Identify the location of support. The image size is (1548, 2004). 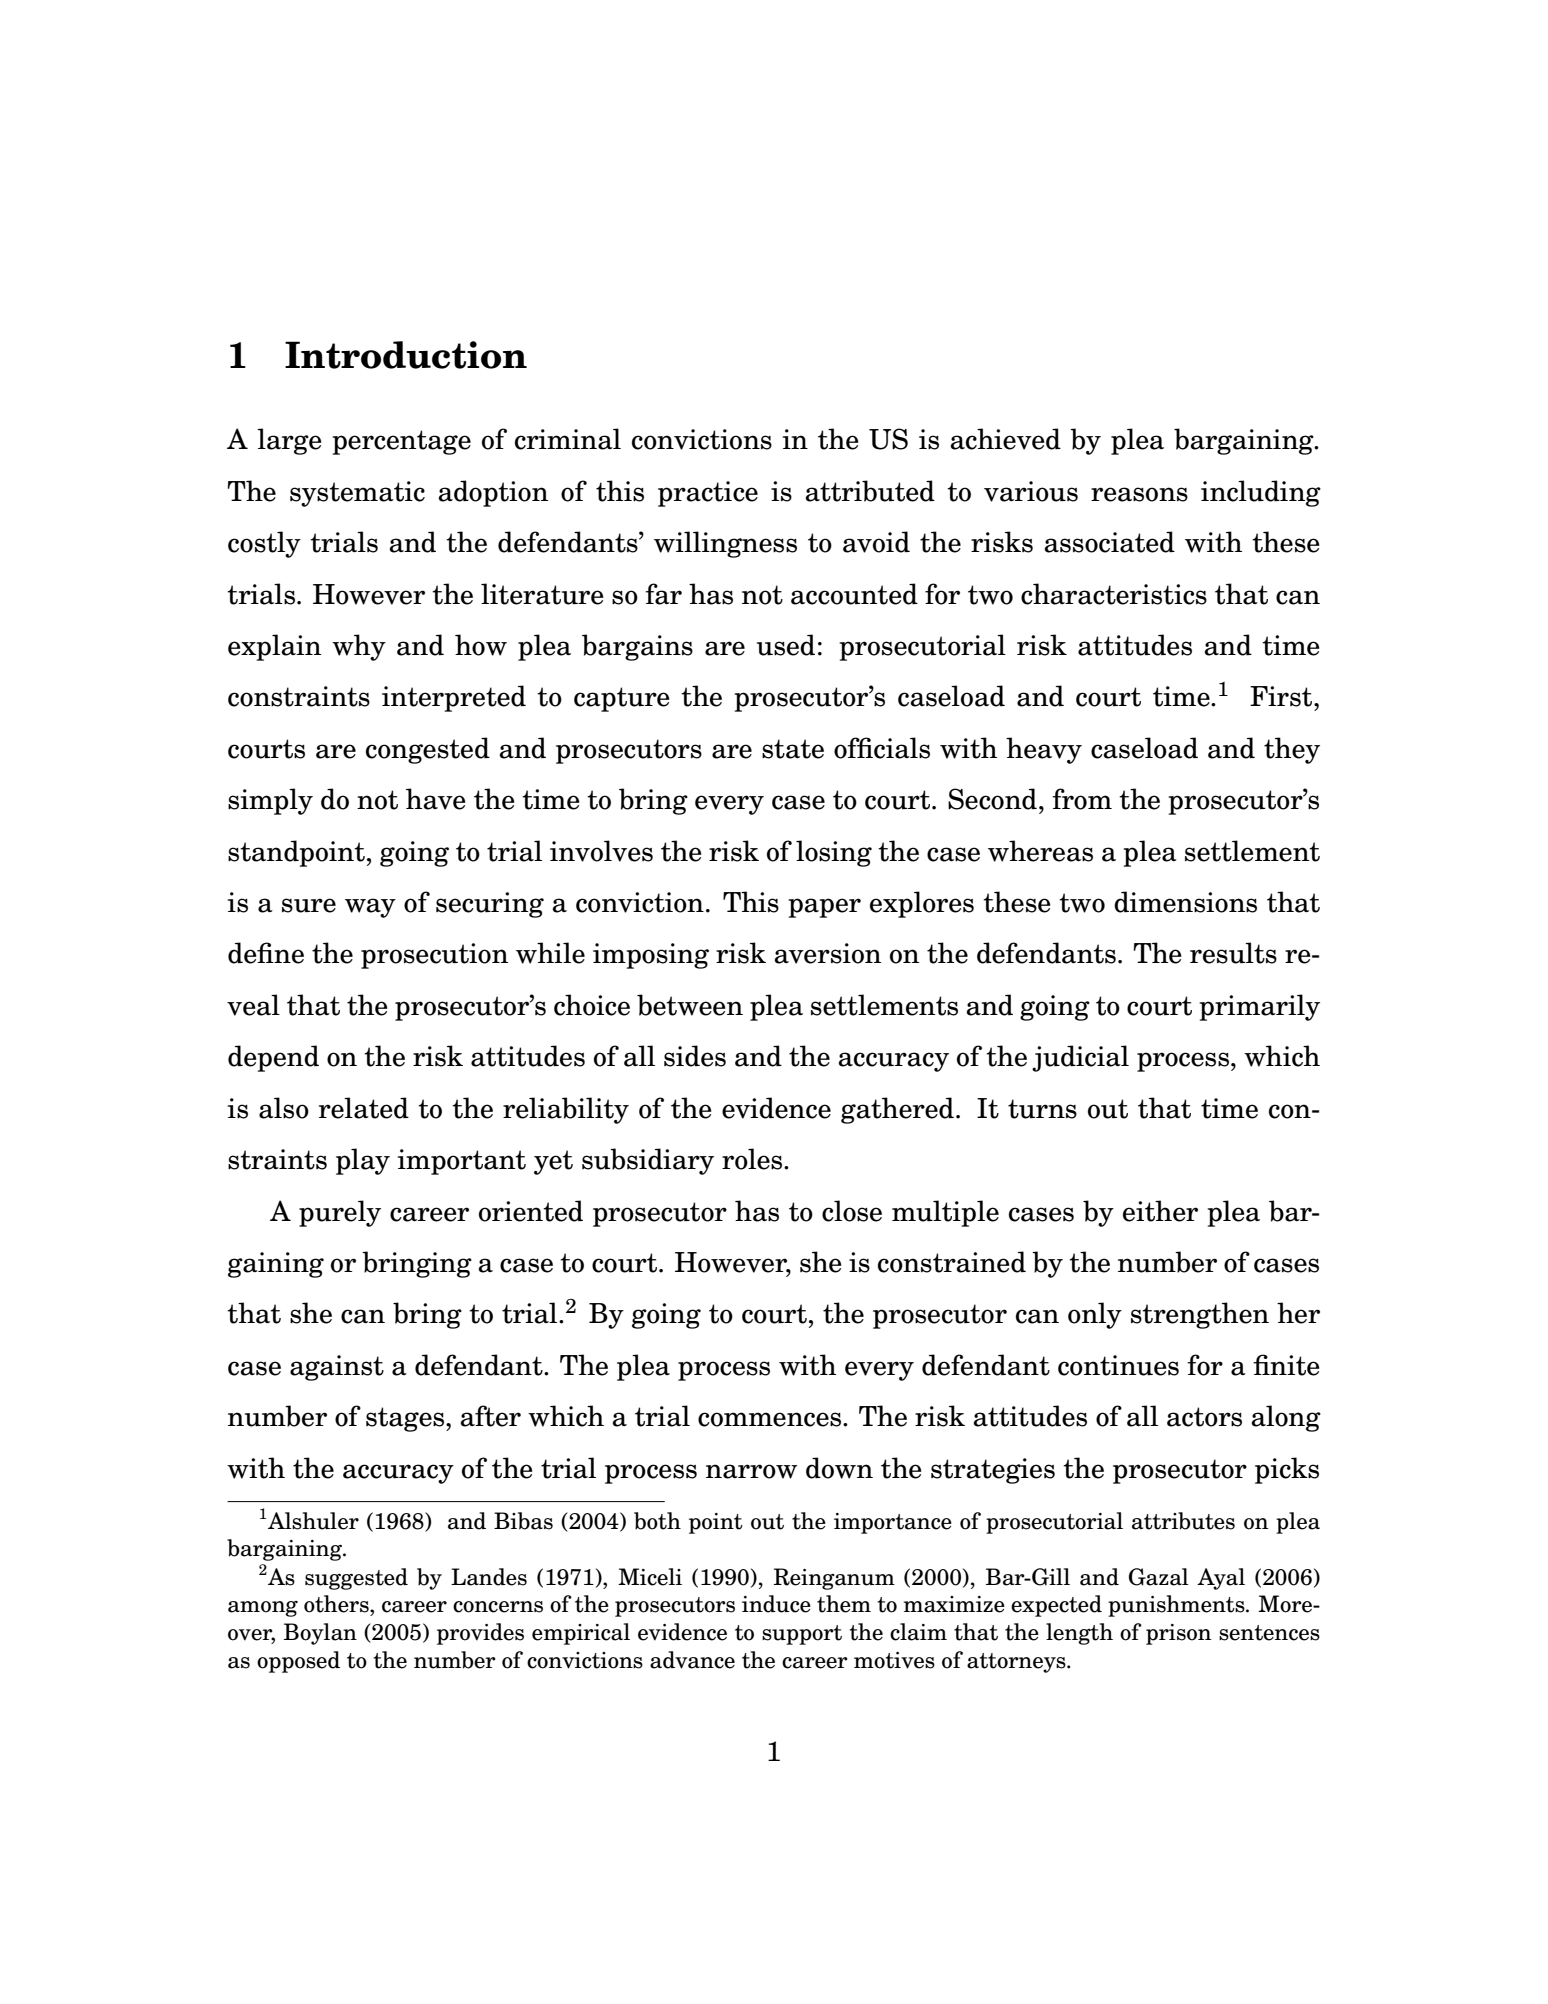
(802, 1635).
